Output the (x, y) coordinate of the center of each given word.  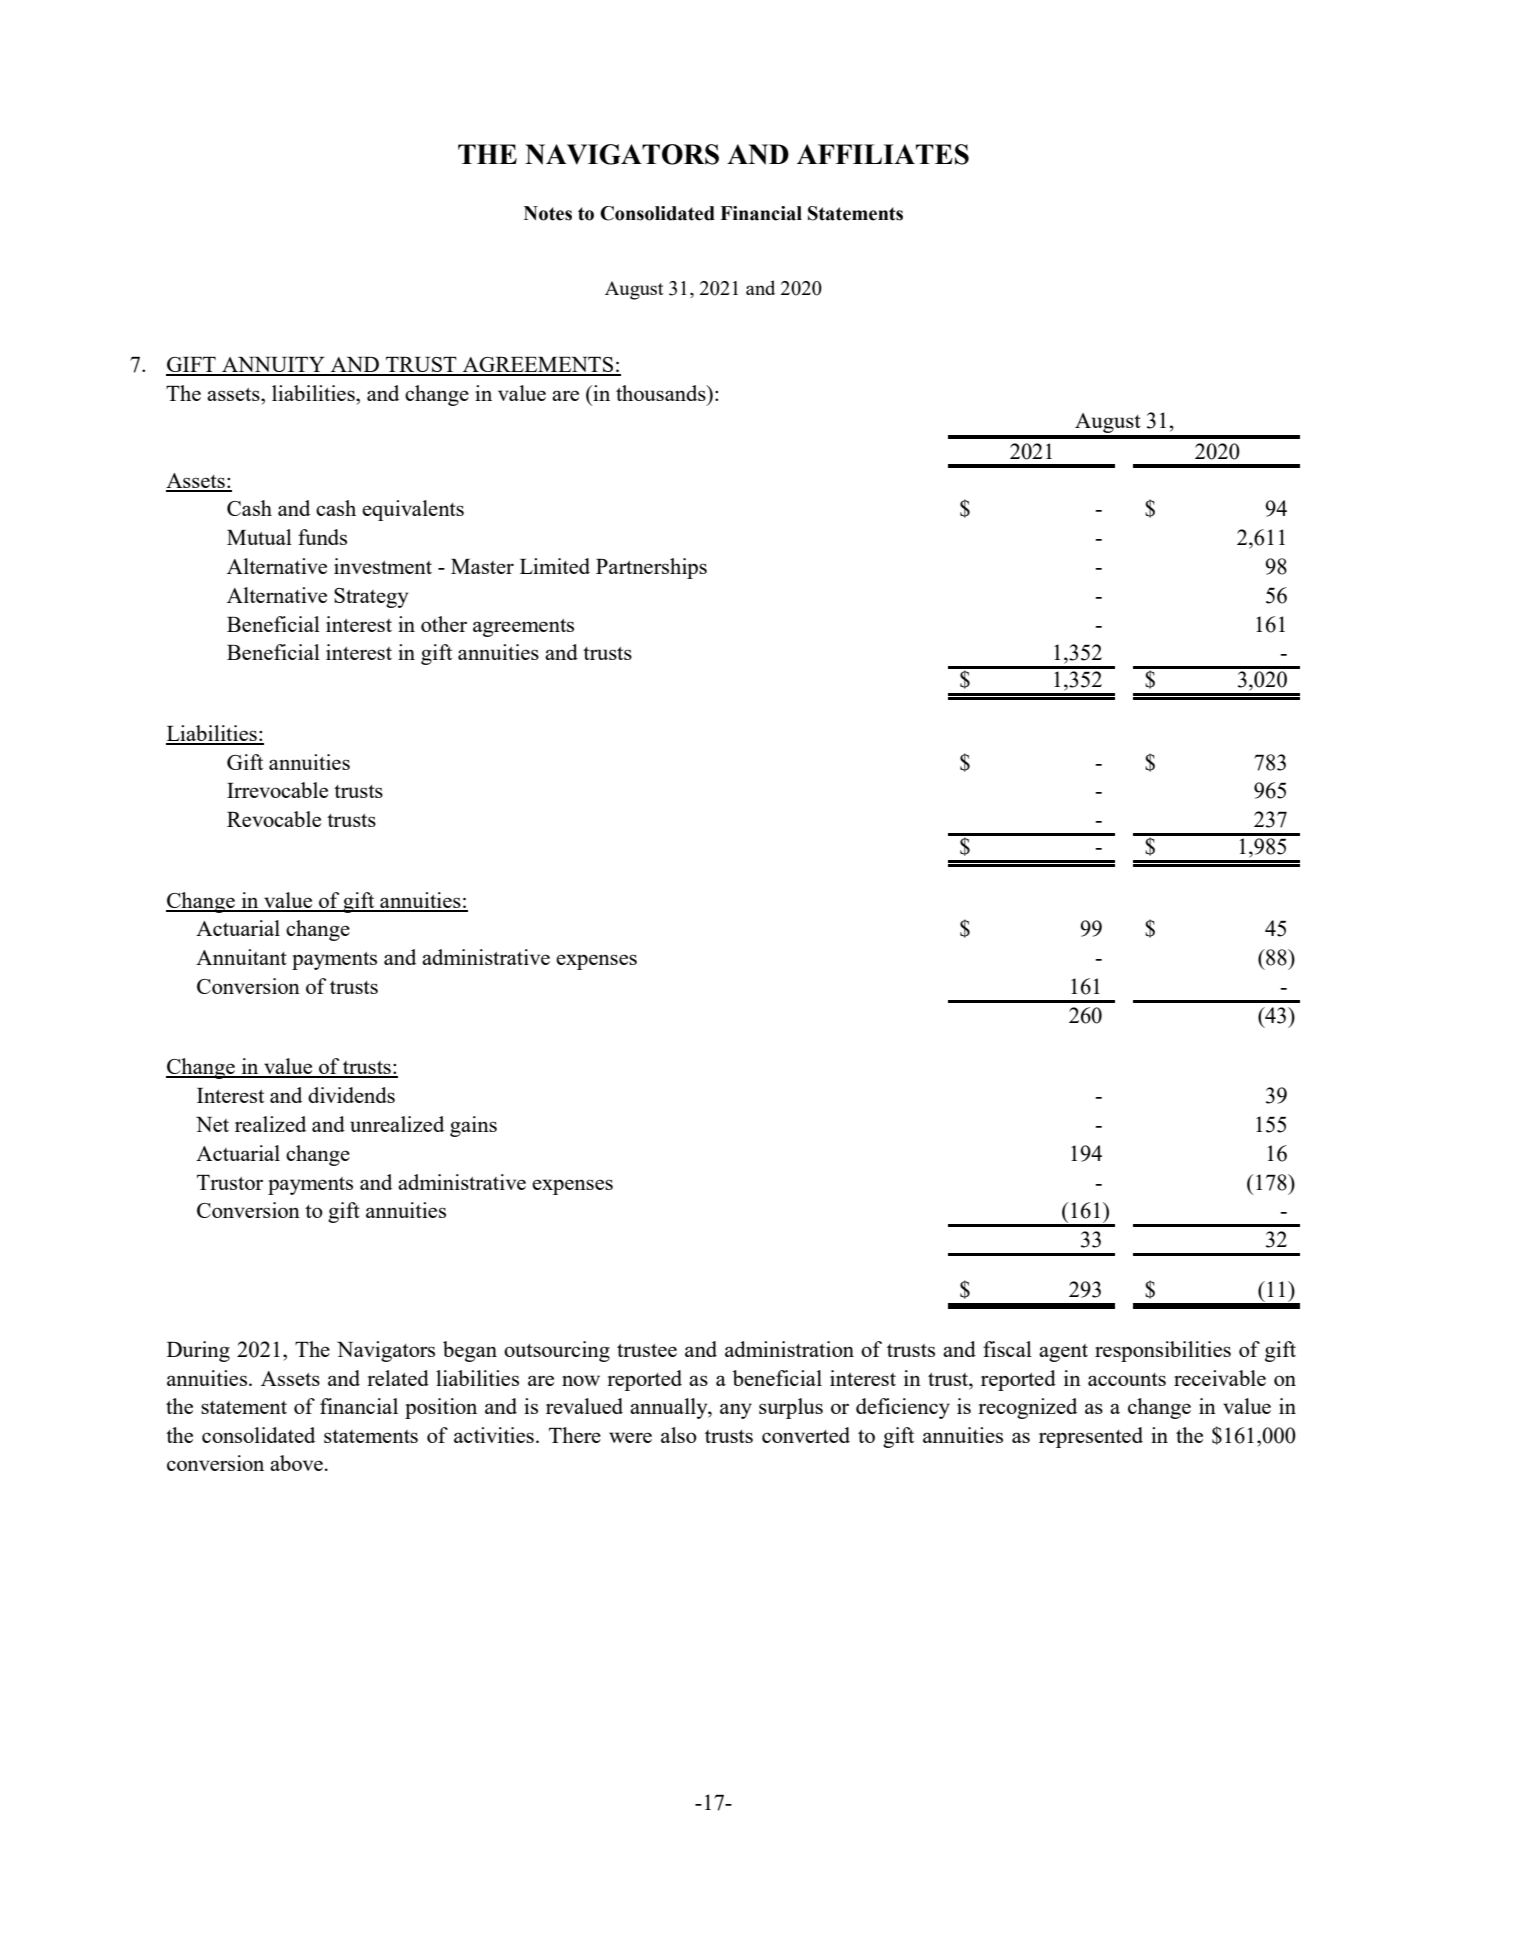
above (296, 1463)
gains (473, 1126)
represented (1091, 1437)
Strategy (371, 598)
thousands (662, 393)
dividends (351, 1095)
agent (1063, 1353)
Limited (555, 566)
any (736, 1411)
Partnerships (651, 568)
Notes (548, 213)
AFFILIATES (883, 154)
